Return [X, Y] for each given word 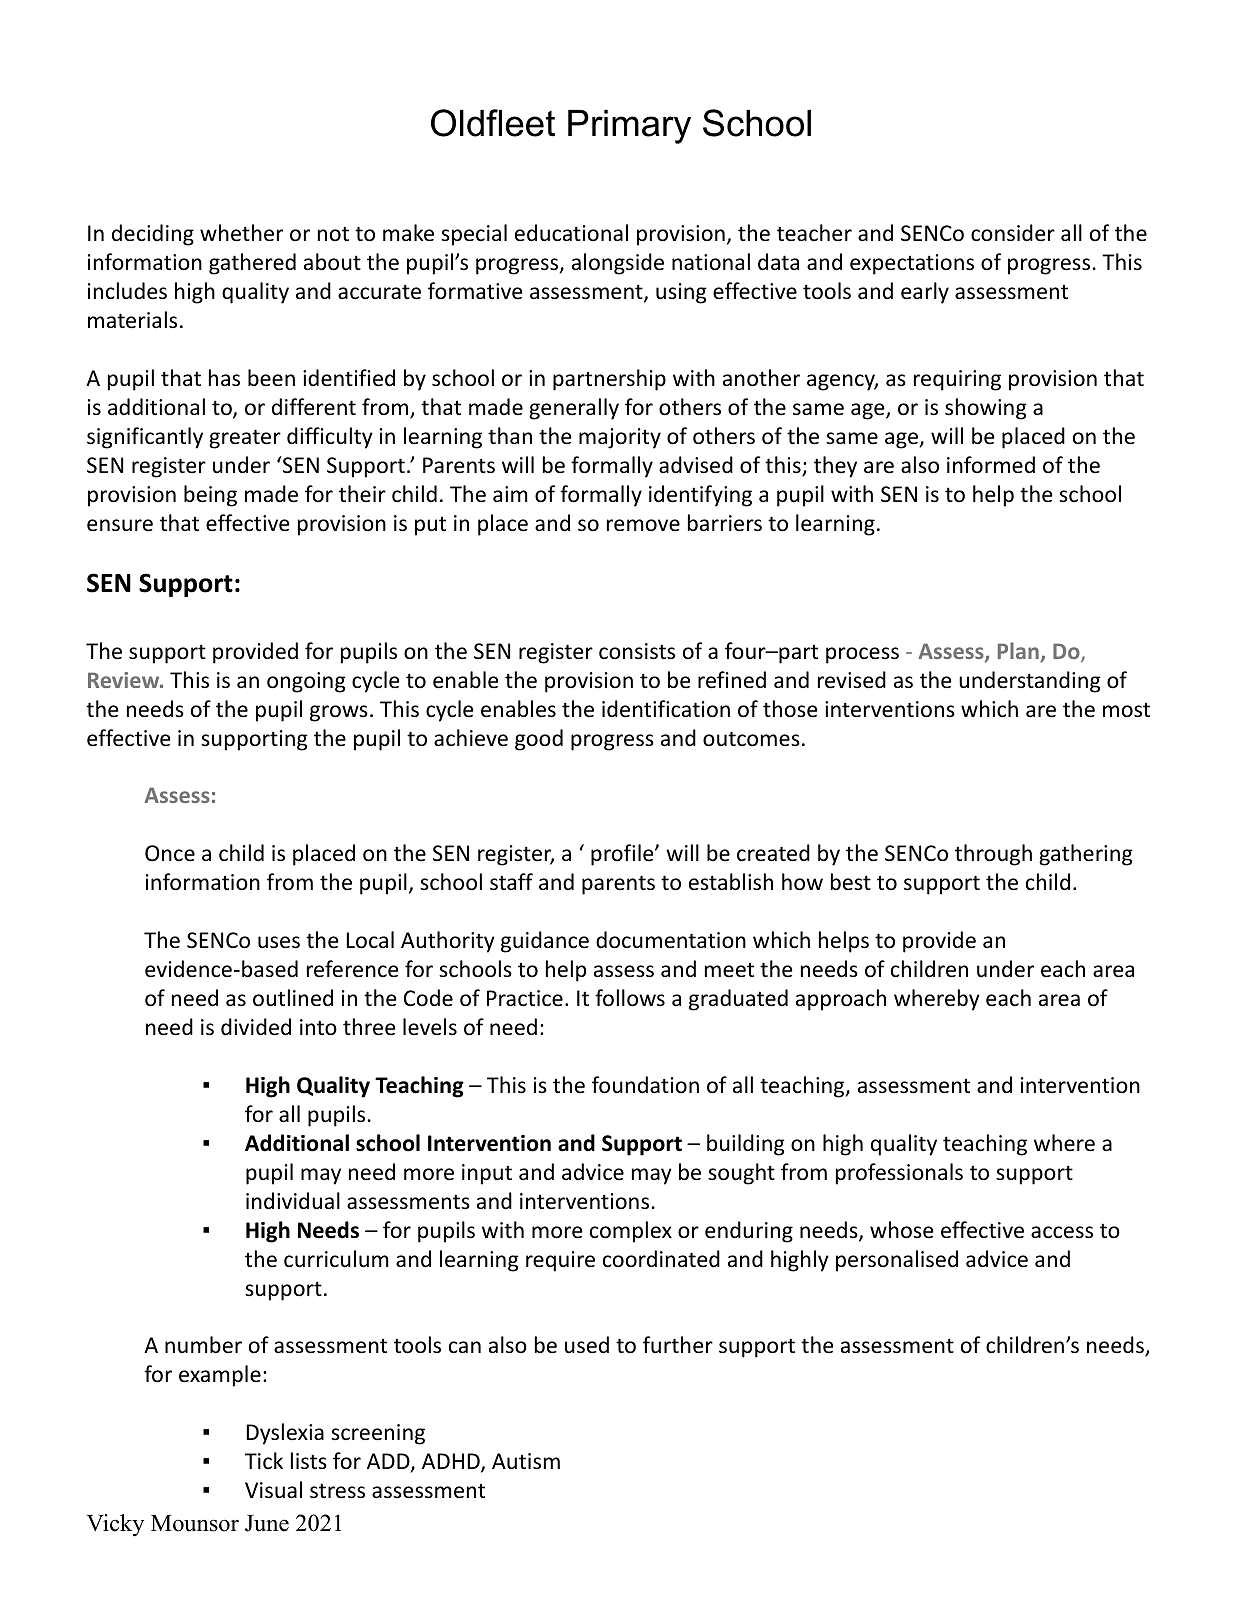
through [993, 855]
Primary [629, 127]
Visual [273, 1490]
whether [241, 233]
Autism [526, 1461]
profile [623, 855]
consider [1013, 233]
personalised [897, 1261]
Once [170, 853]
